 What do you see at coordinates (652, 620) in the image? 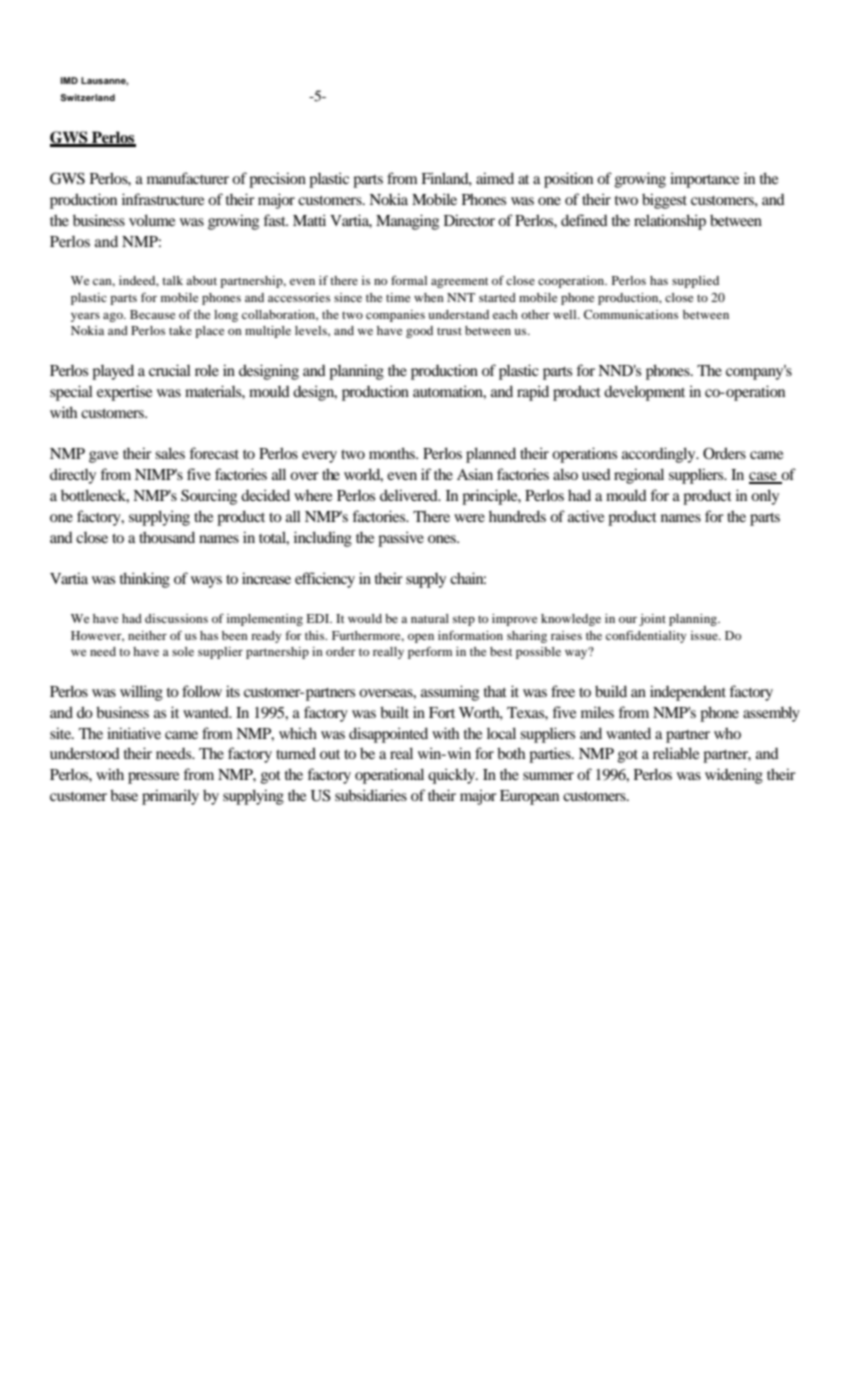
I see `joint` at bounding box center [652, 620].
